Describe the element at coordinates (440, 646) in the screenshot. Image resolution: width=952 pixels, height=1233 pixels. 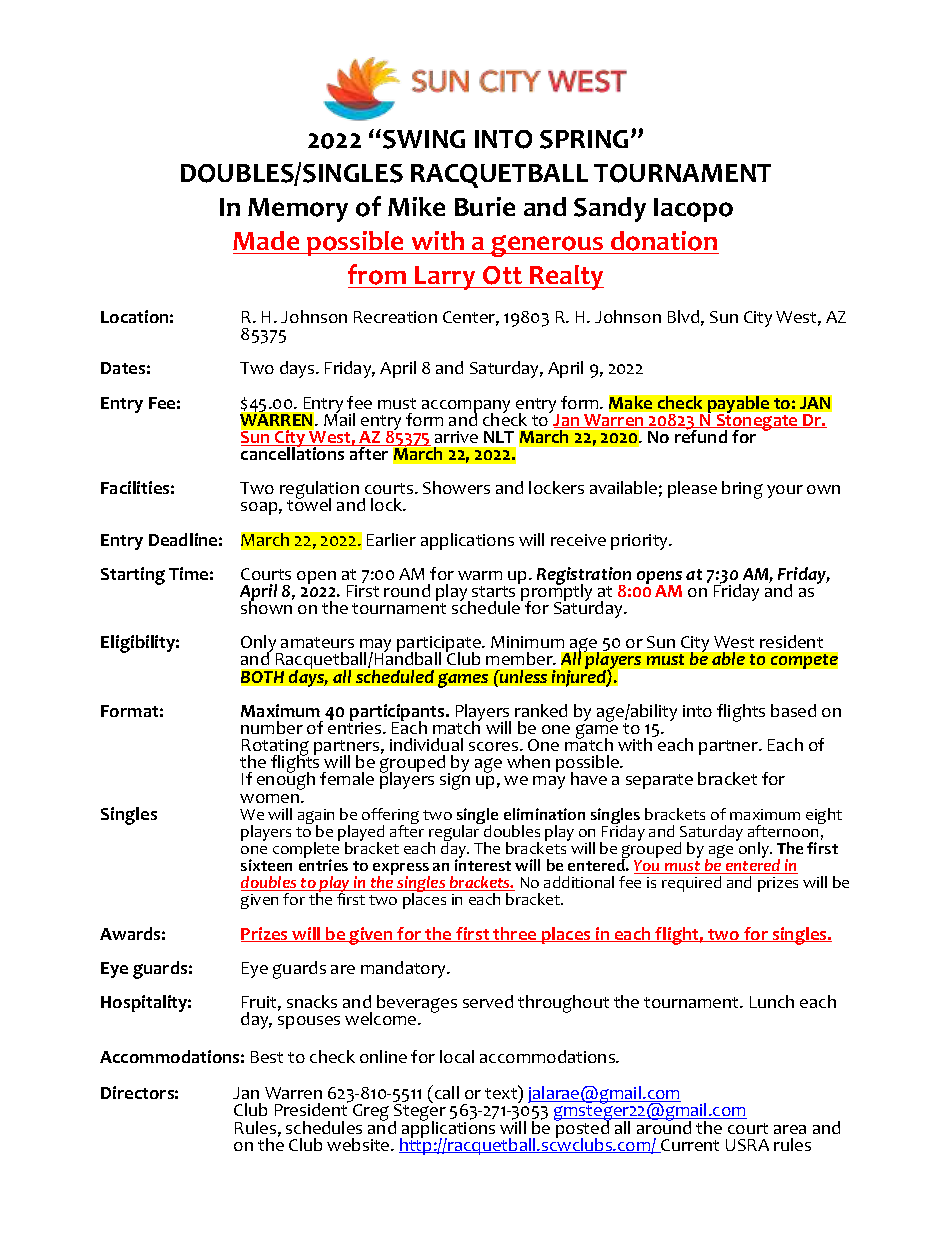
I see `participate` at that location.
